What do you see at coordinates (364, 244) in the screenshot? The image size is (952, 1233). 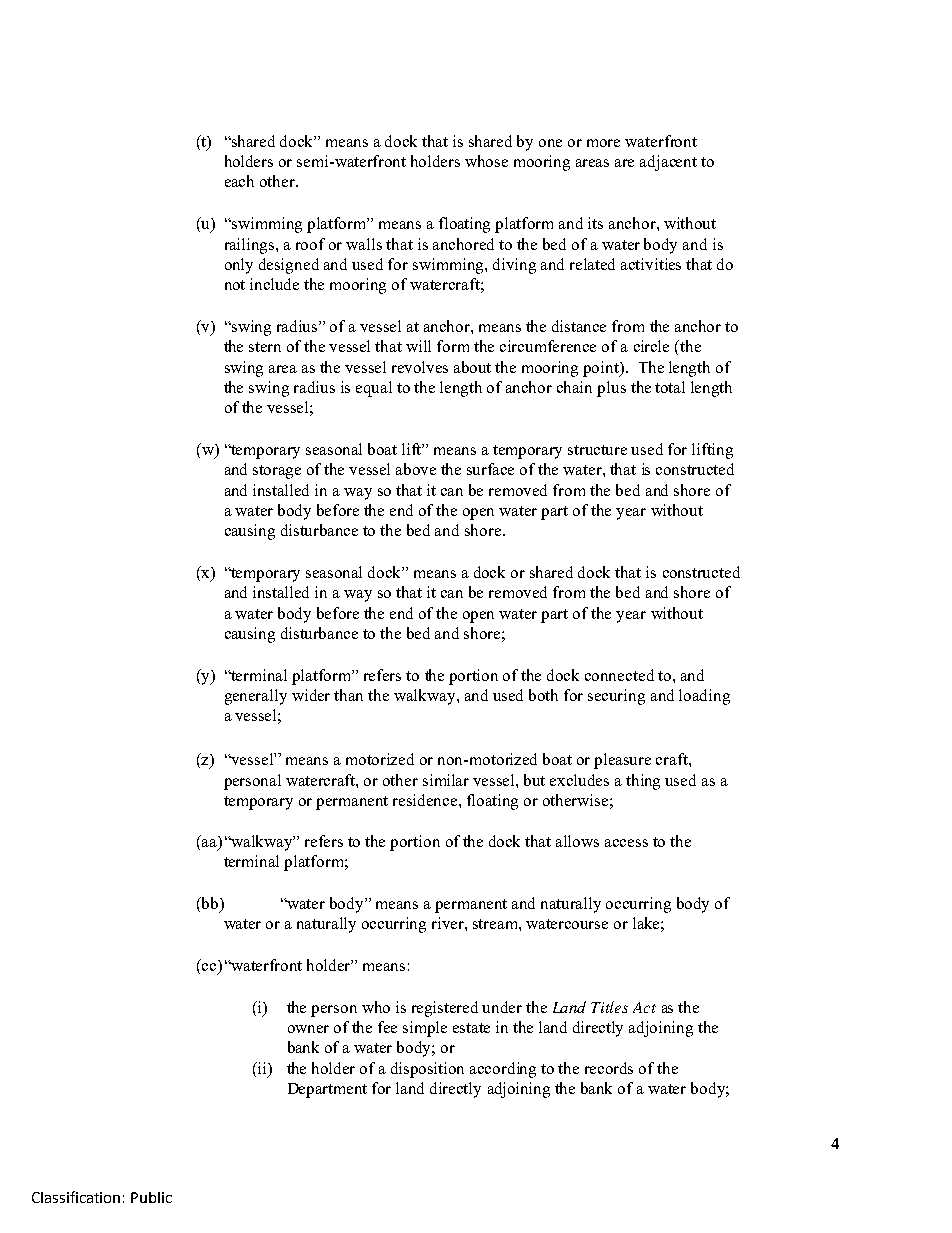 I see `walls` at bounding box center [364, 244].
